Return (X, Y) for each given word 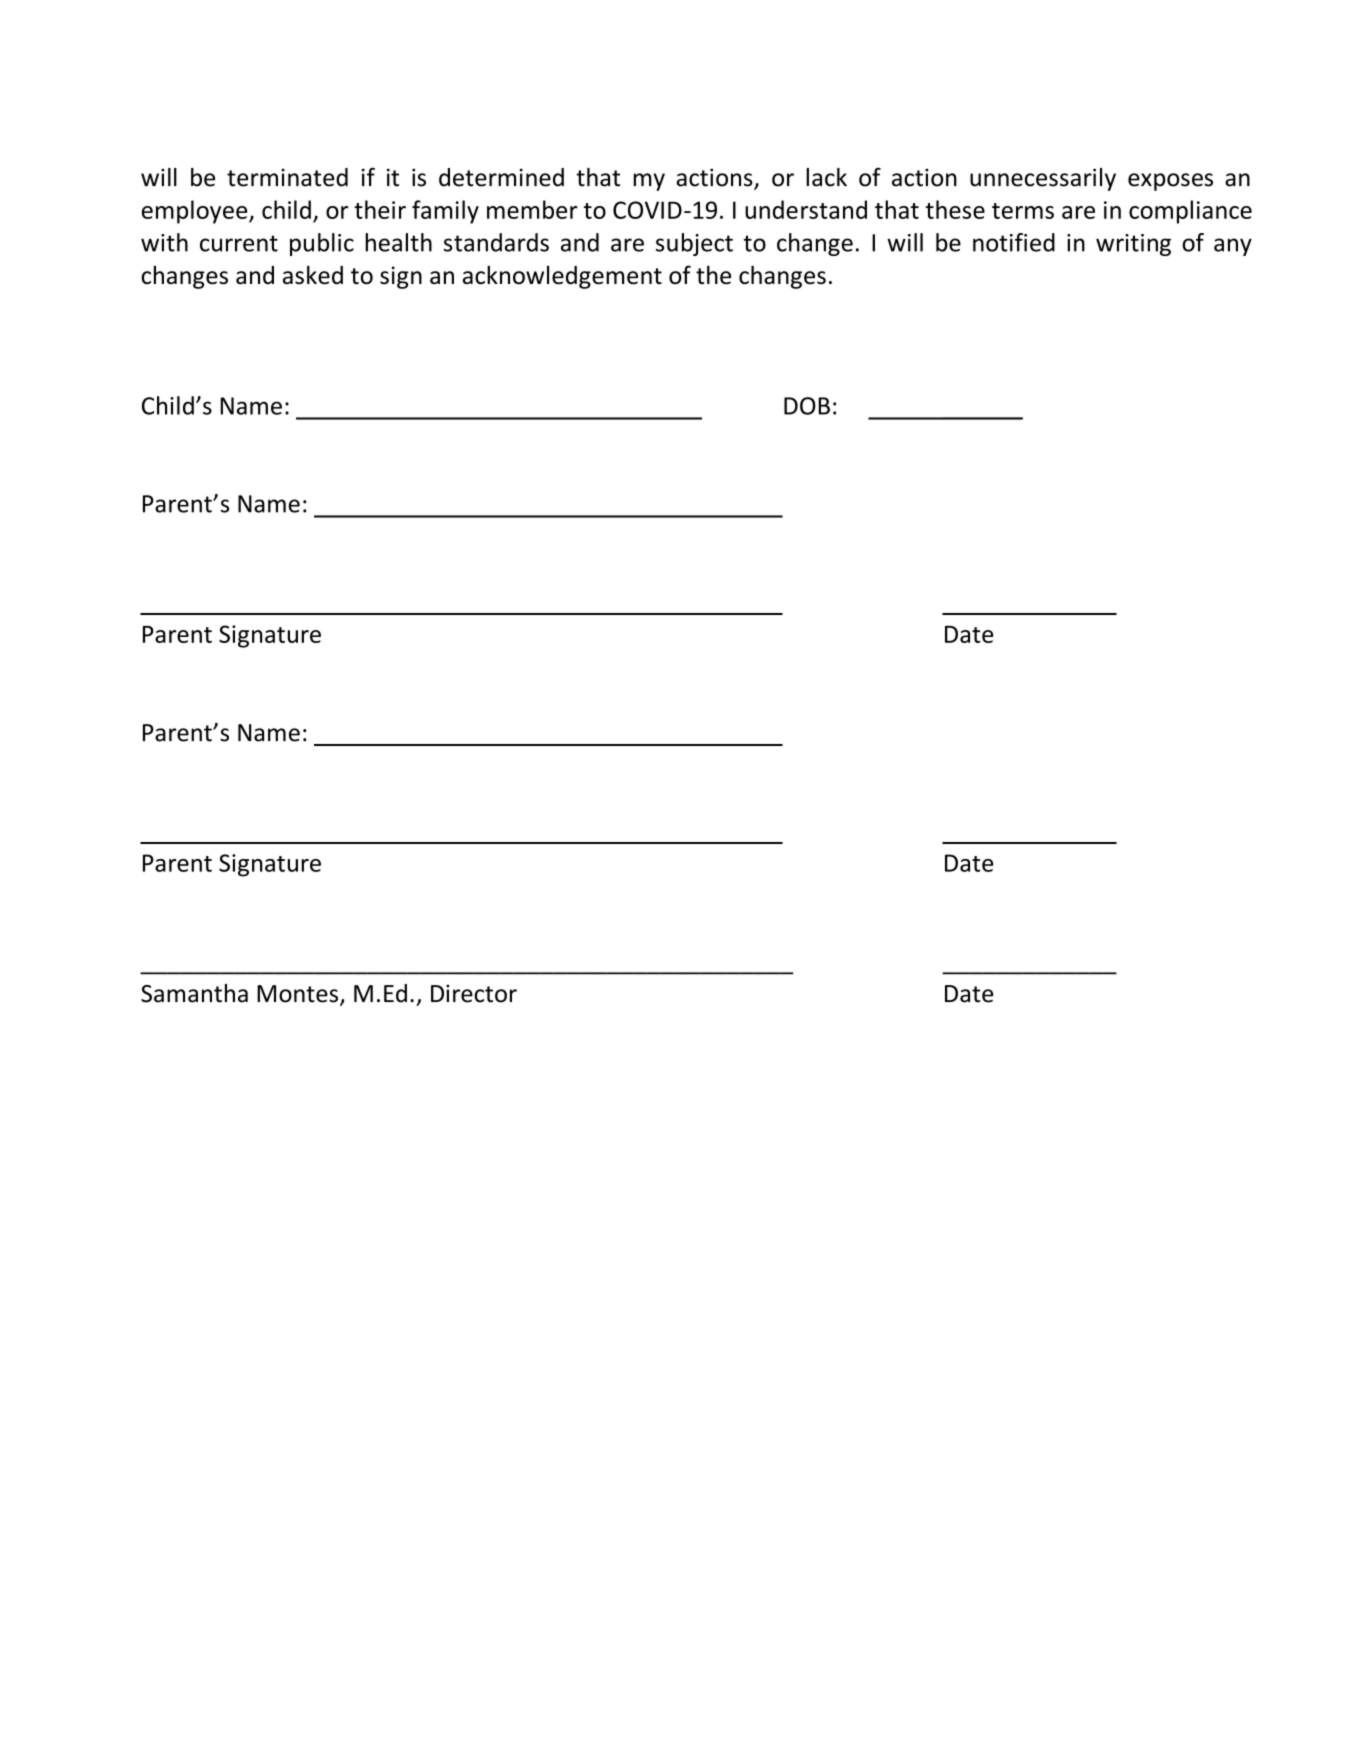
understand (806, 209)
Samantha (194, 993)
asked (313, 275)
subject (694, 244)
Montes (297, 994)
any (1233, 247)
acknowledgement (562, 277)
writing (1133, 245)
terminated (287, 177)
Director (474, 993)
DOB (807, 406)
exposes (1170, 182)
